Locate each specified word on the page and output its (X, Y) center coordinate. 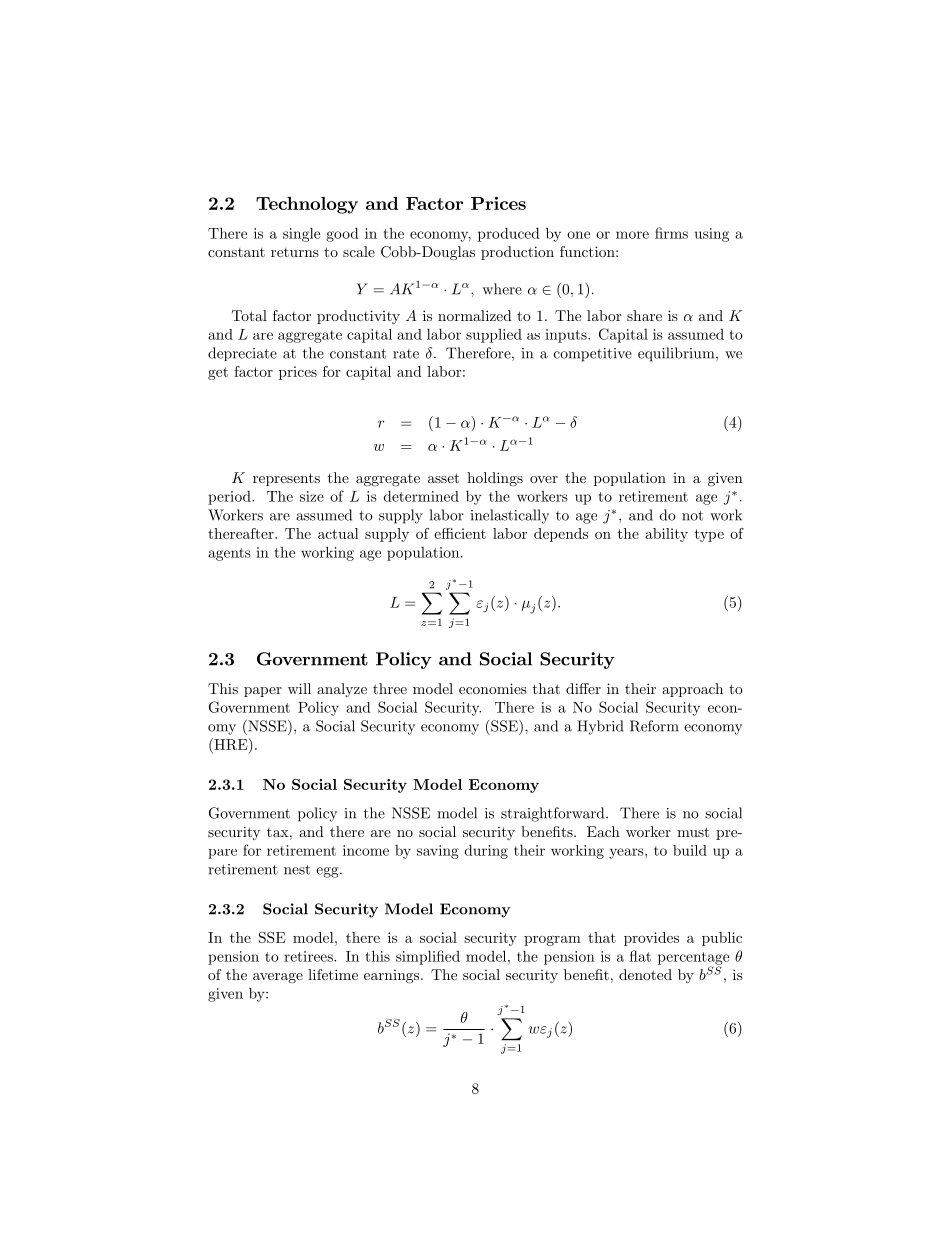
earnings (393, 977)
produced (509, 234)
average (278, 978)
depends (561, 535)
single (301, 234)
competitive (593, 355)
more (632, 235)
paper (263, 692)
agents (229, 554)
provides (651, 939)
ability (666, 535)
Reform (654, 726)
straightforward (554, 814)
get (218, 373)
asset (443, 478)
